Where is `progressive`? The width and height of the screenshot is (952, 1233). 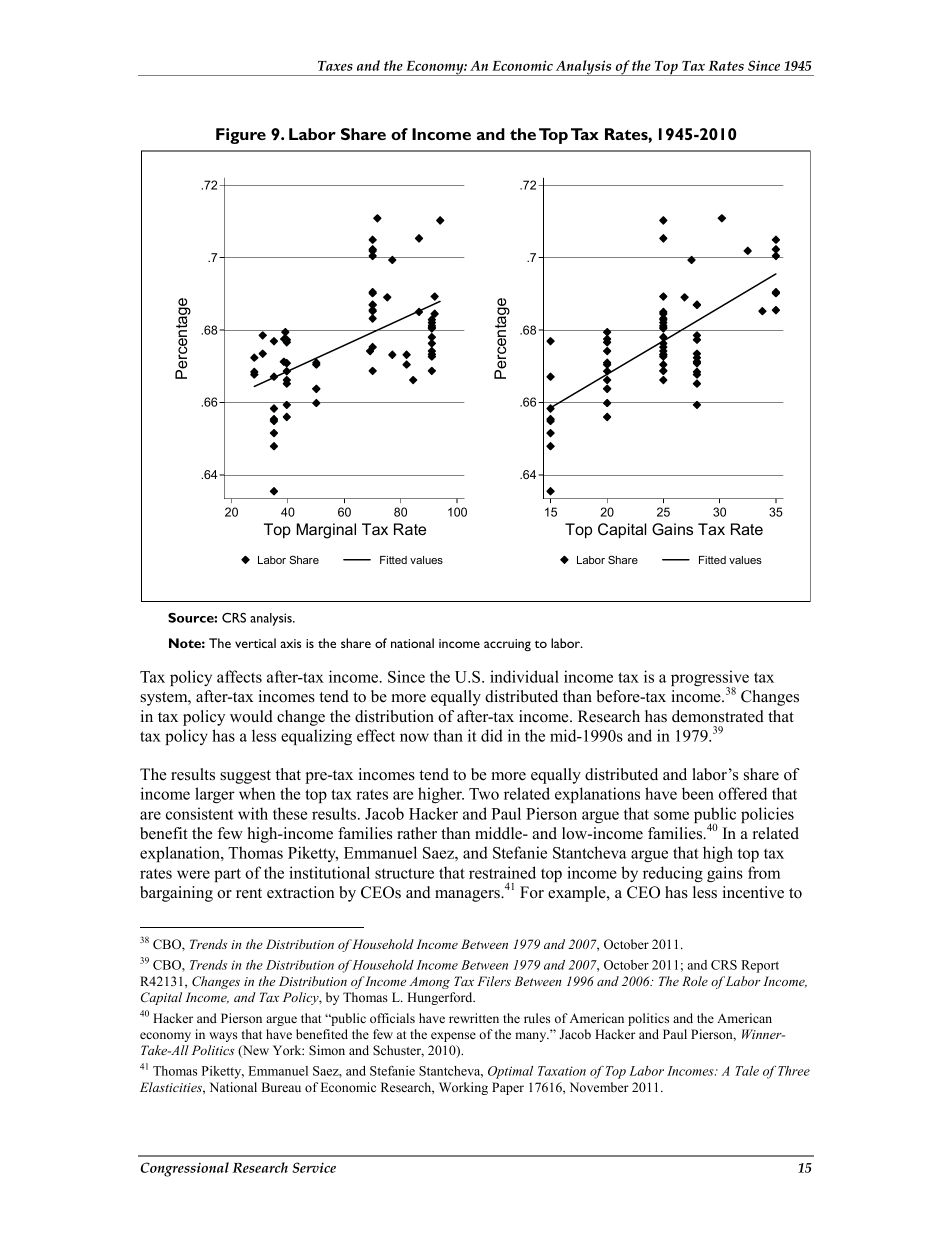 progressive is located at coordinates (710, 679).
